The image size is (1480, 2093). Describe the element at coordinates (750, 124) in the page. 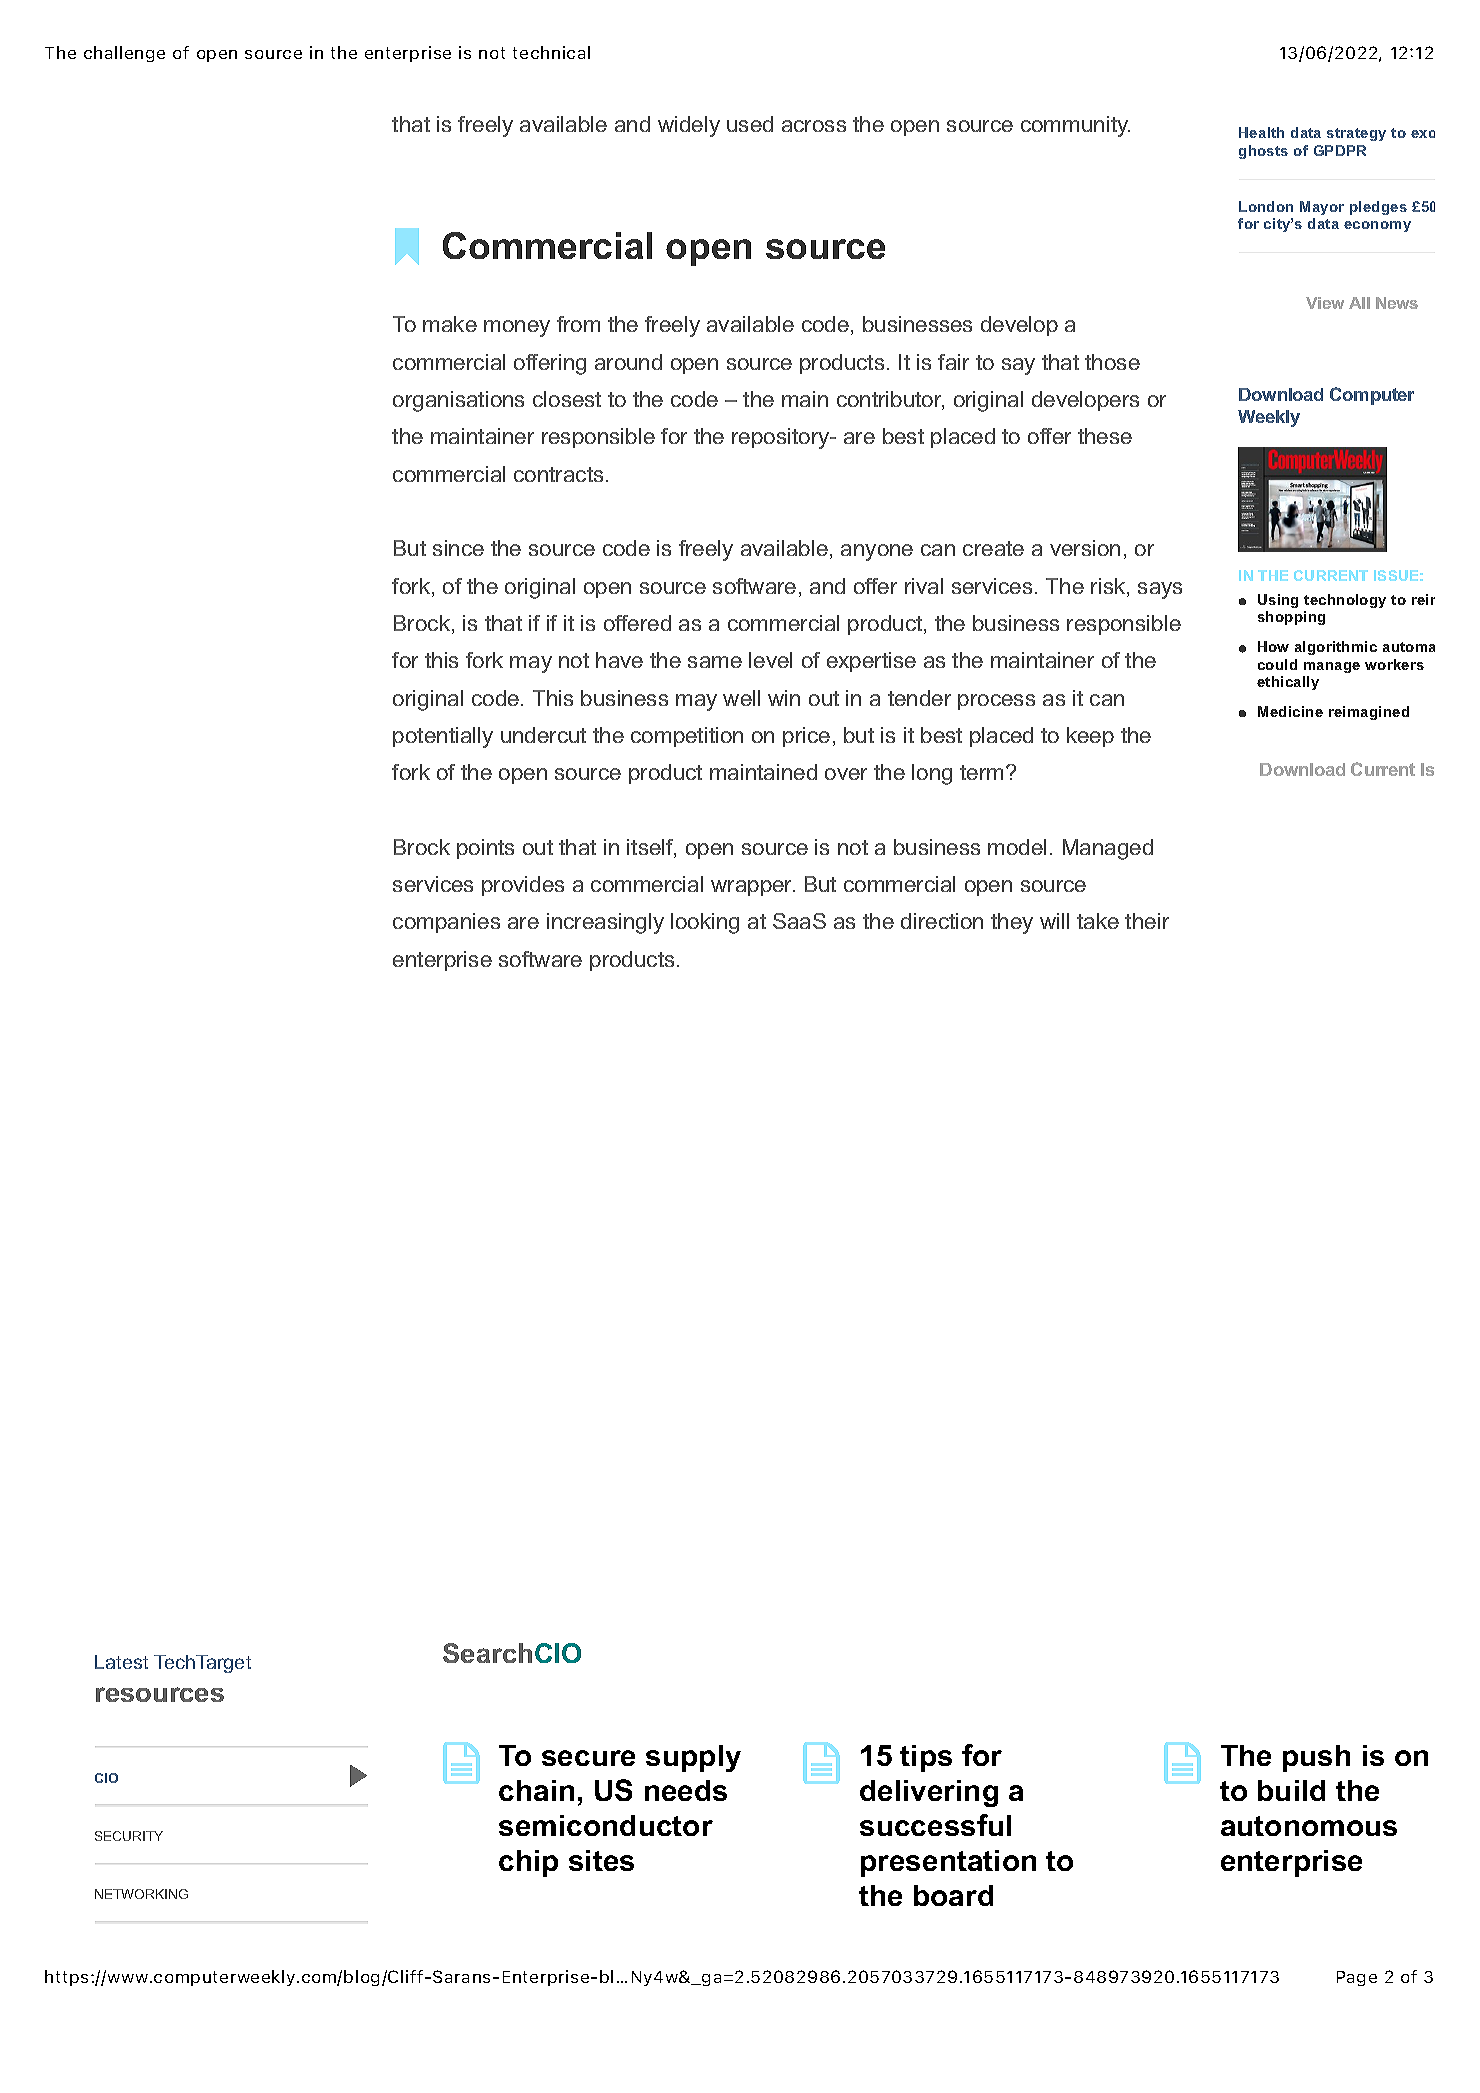

I see `used` at that location.
